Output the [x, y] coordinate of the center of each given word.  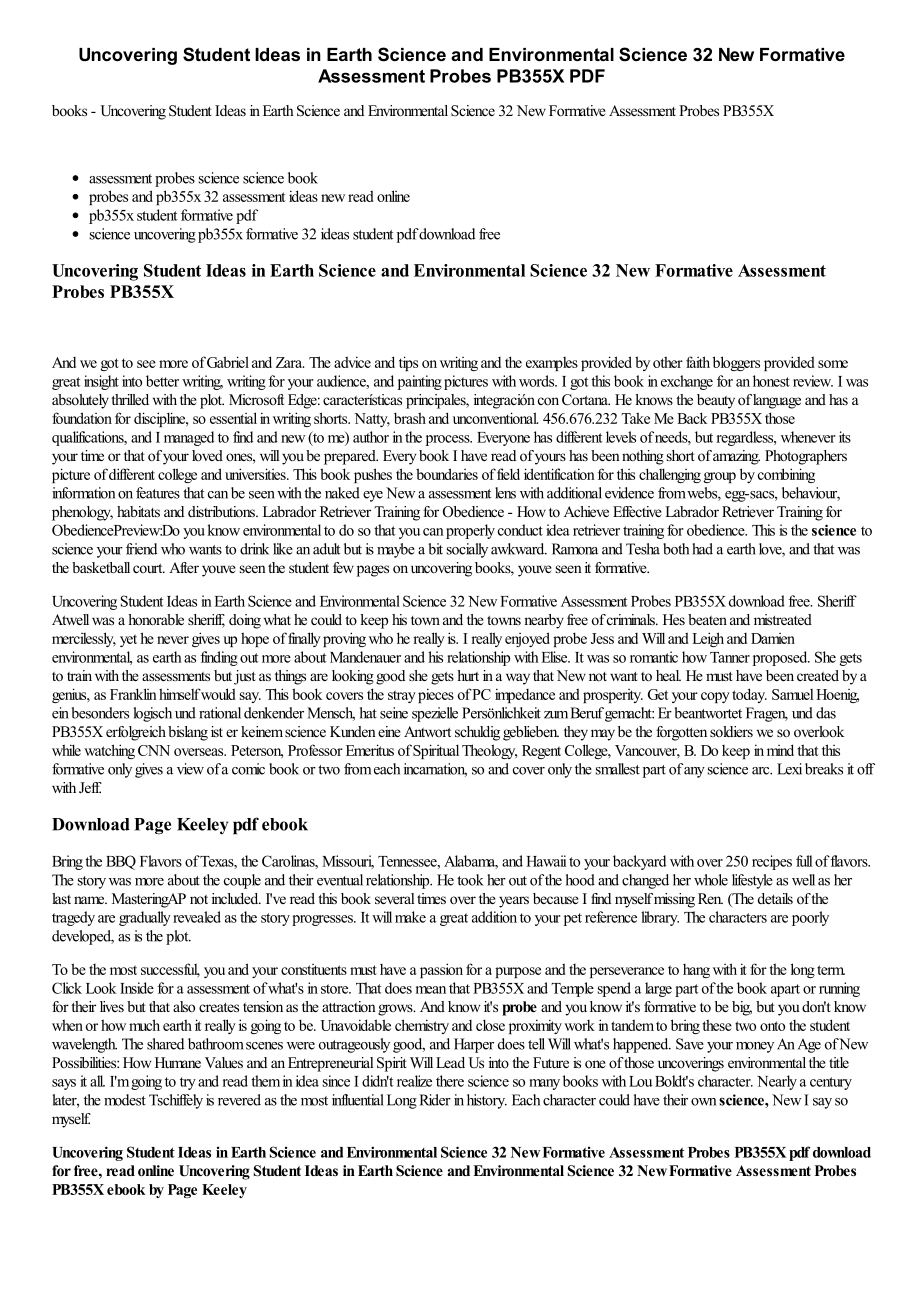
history [487, 1101]
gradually [145, 918]
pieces [434, 695]
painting [420, 382]
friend [141, 549]
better [162, 381]
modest [125, 1100]
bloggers [736, 363]
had [702, 549]
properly [470, 531]
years [514, 902]
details [775, 898]
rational [220, 713]
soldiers [731, 731]
